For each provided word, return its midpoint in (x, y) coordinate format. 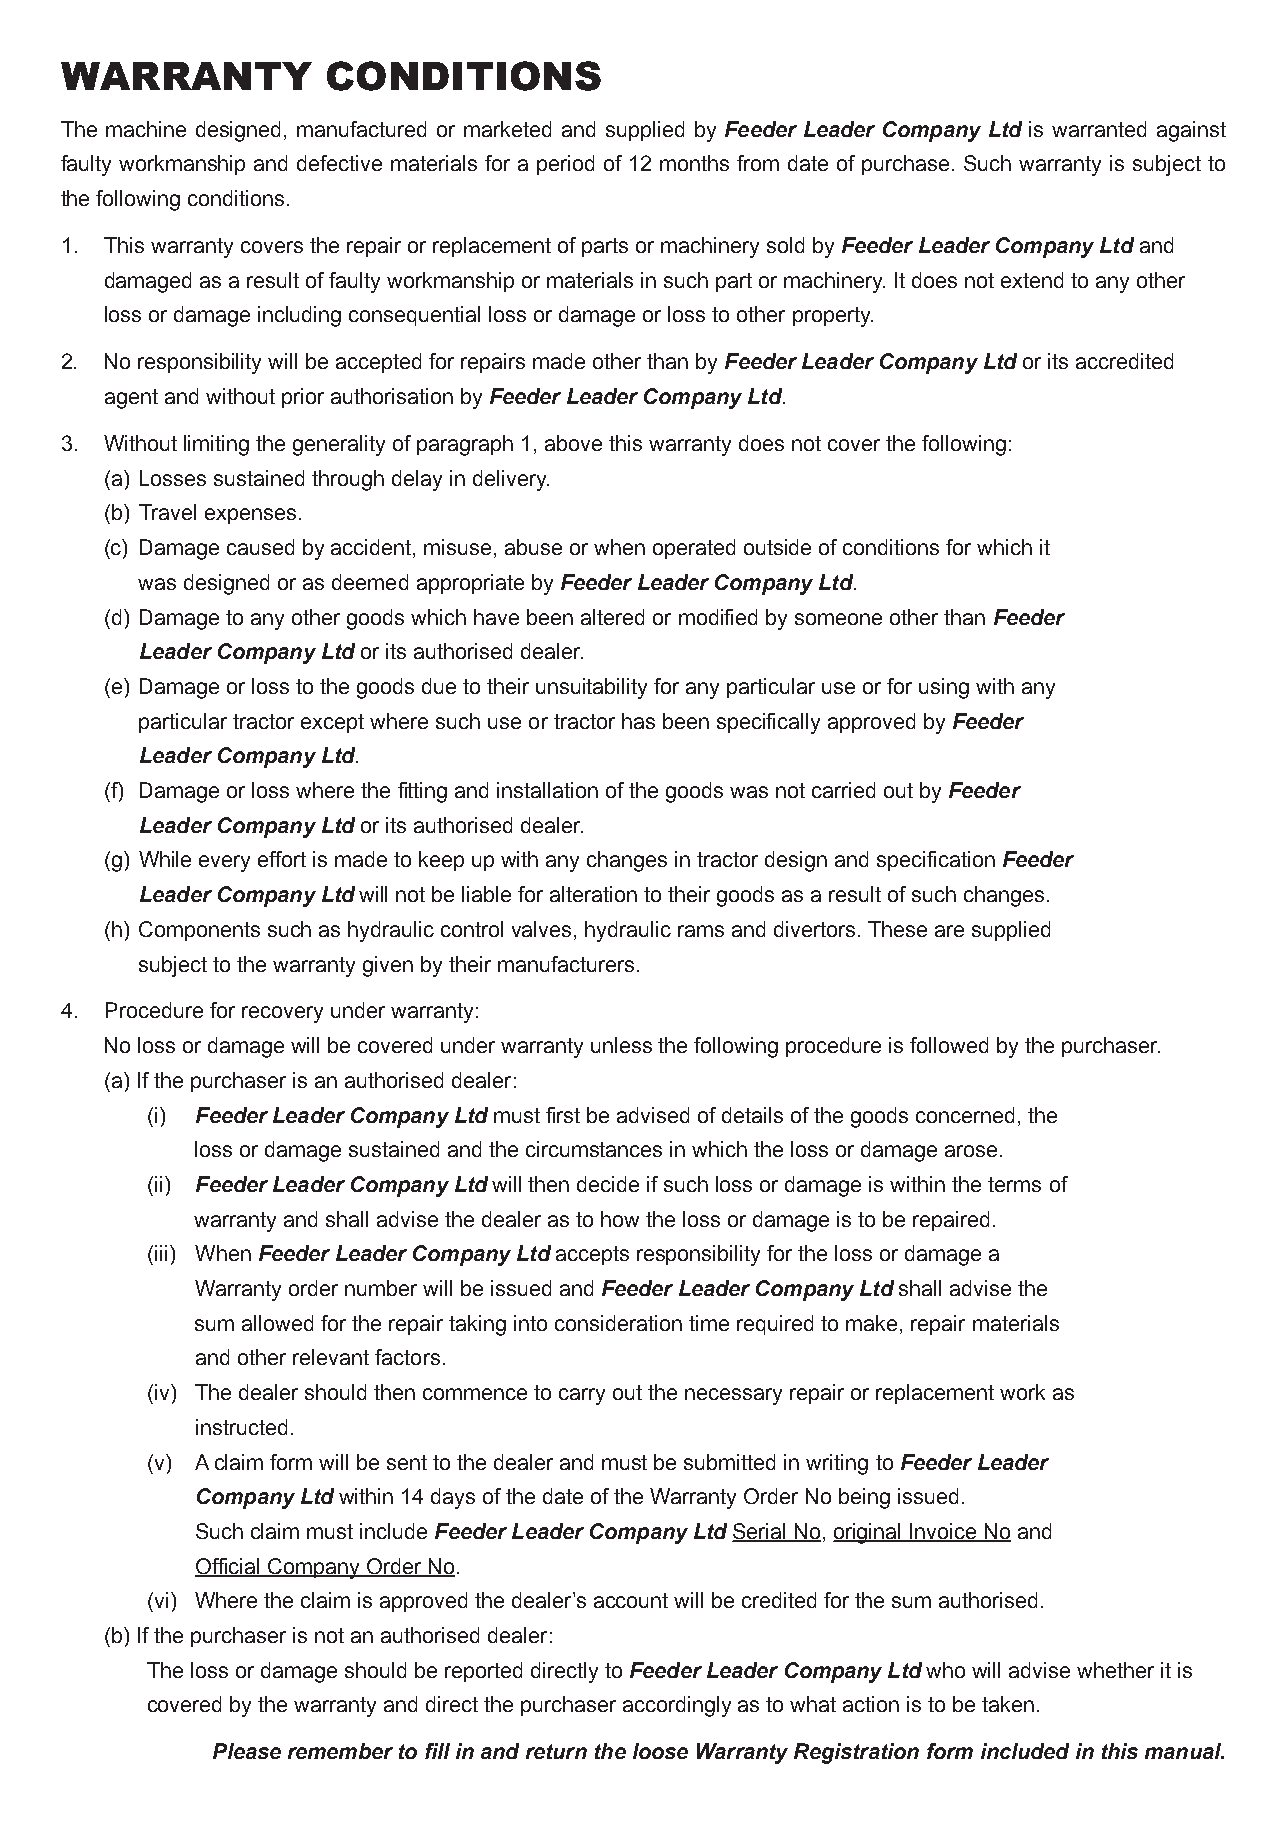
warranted (1099, 129)
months (694, 163)
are (949, 931)
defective (339, 163)
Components (199, 931)
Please (247, 1751)
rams (701, 931)
